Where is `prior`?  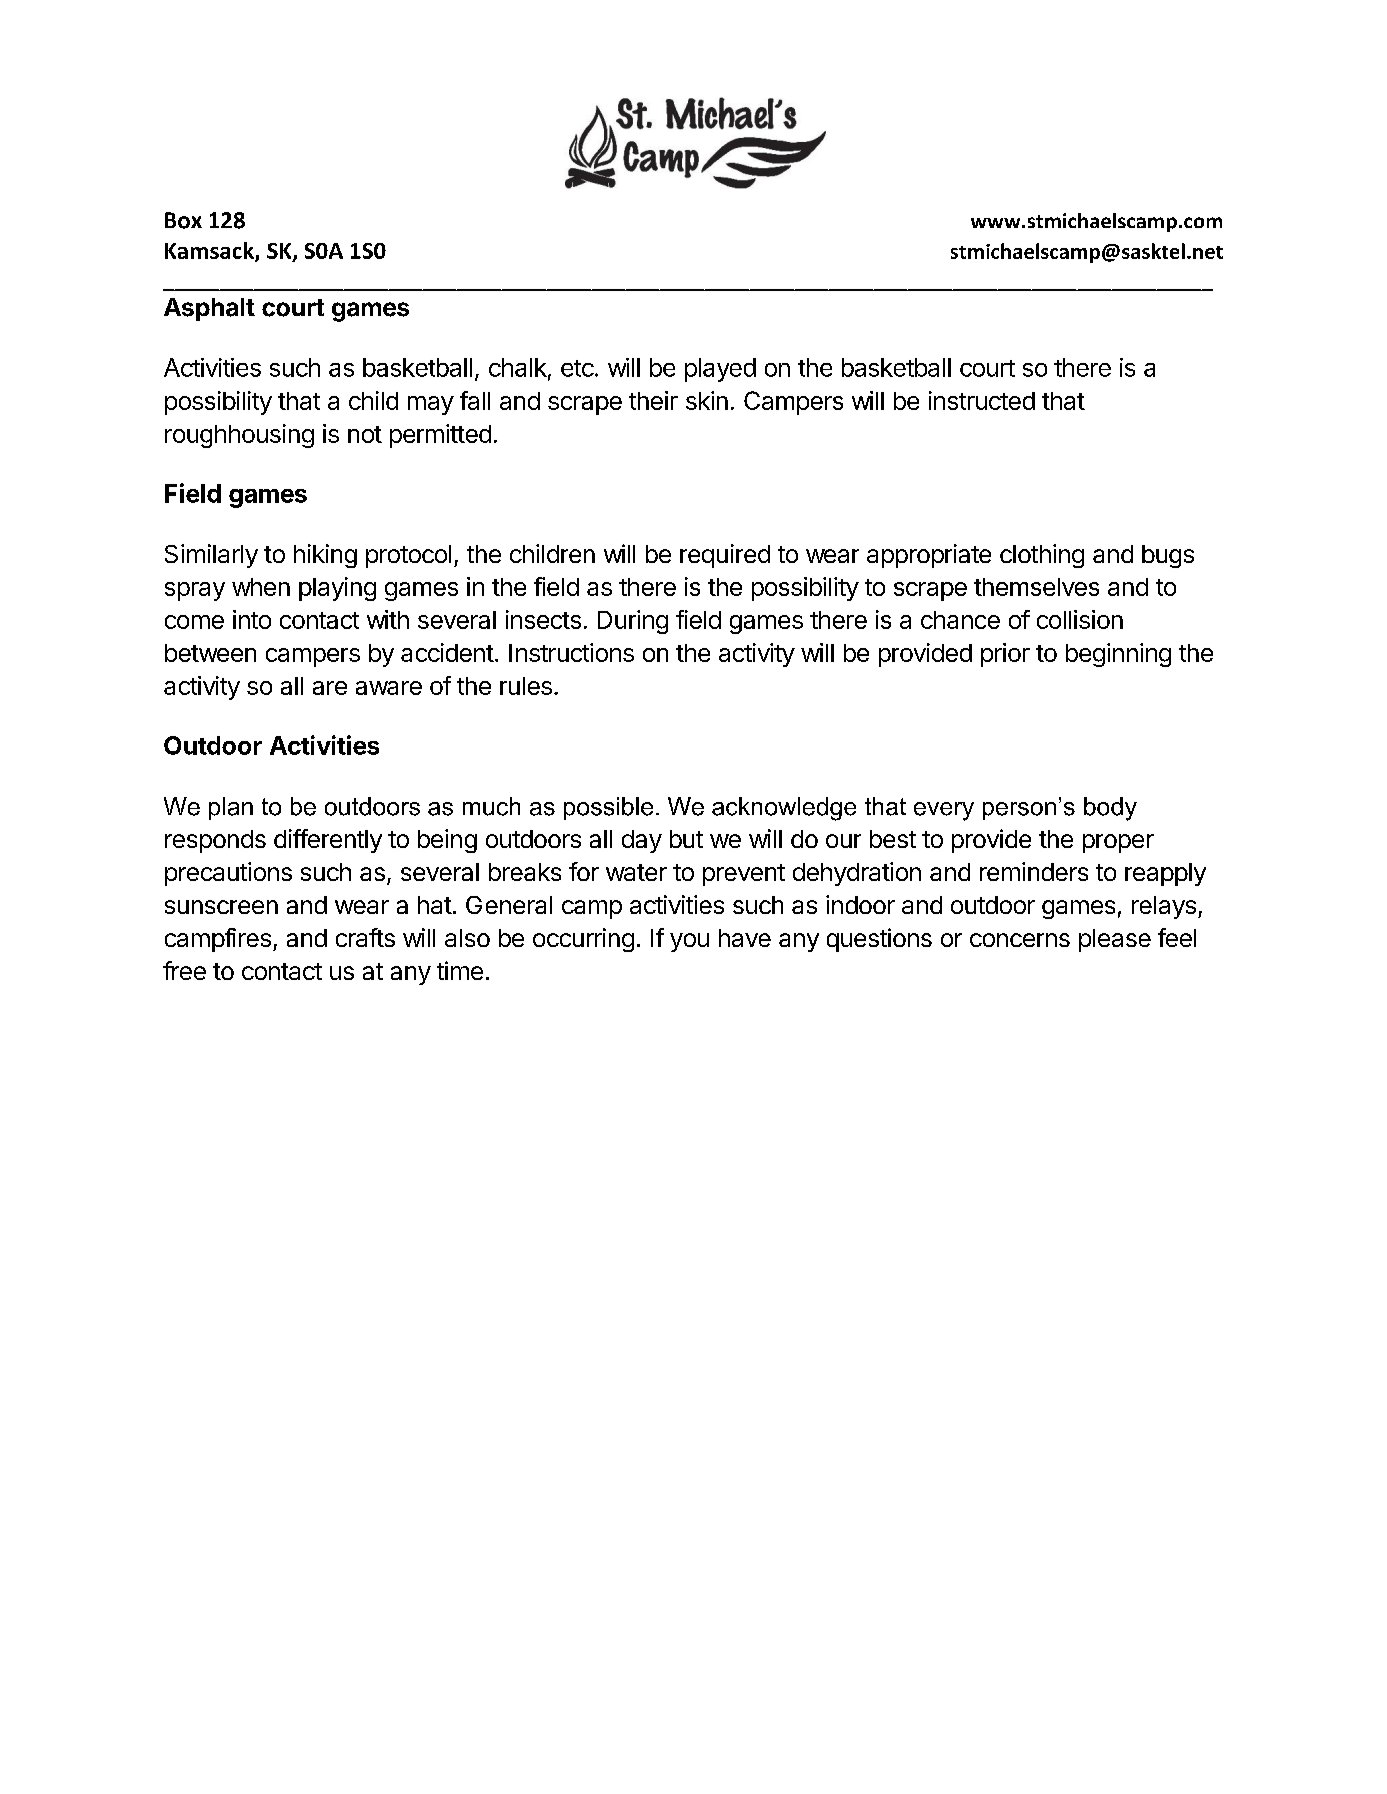
prior is located at coordinates (1005, 655).
